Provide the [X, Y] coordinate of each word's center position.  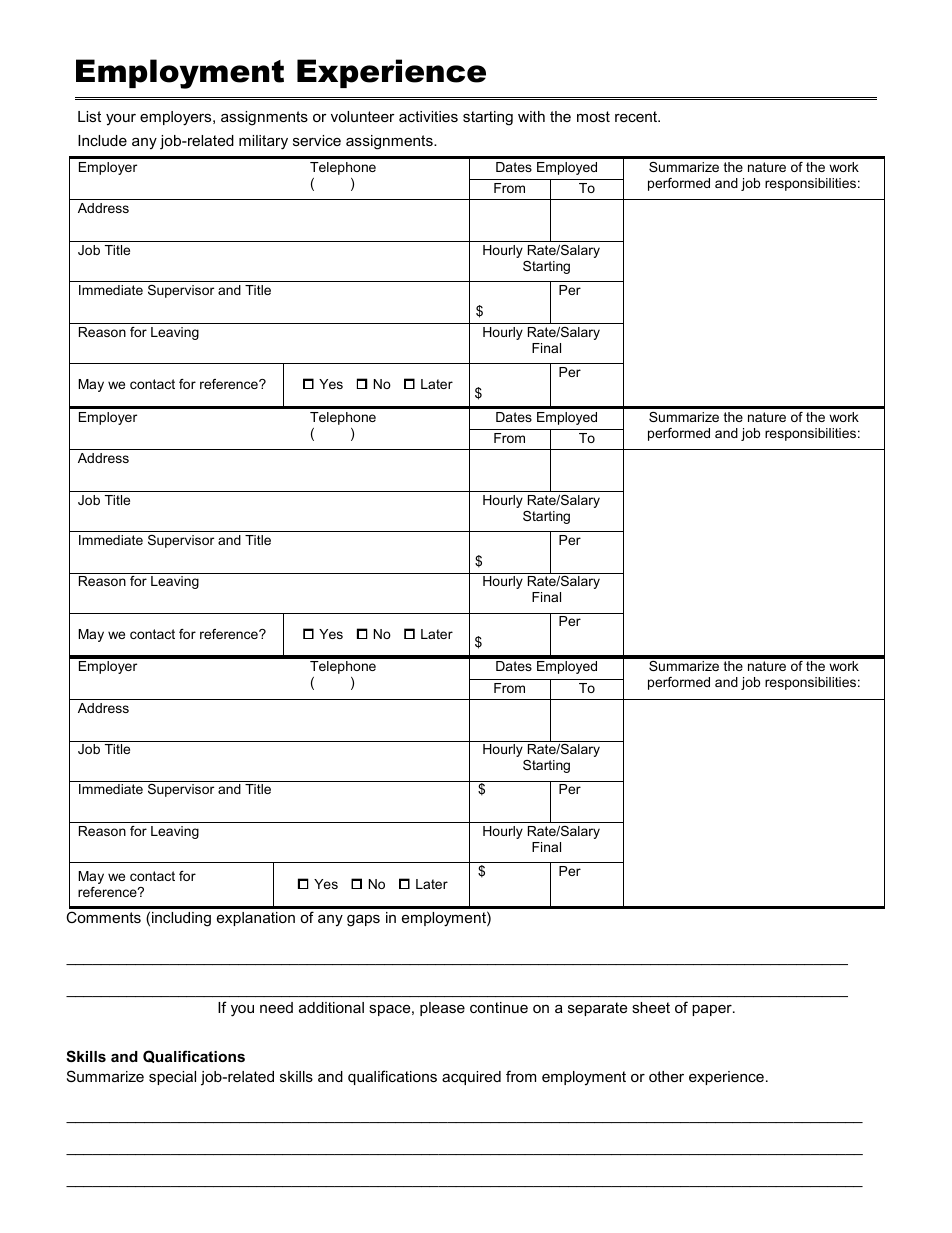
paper [713, 1010]
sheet [651, 1007]
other [666, 1076]
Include [102, 140]
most [593, 116]
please [442, 1009]
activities [428, 116]
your [121, 120]
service [317, 140]
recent [637, 116]
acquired [471, 1078]
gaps [363, 921]
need [276, 1007]
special [172, 1078]
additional [331, 1007]
